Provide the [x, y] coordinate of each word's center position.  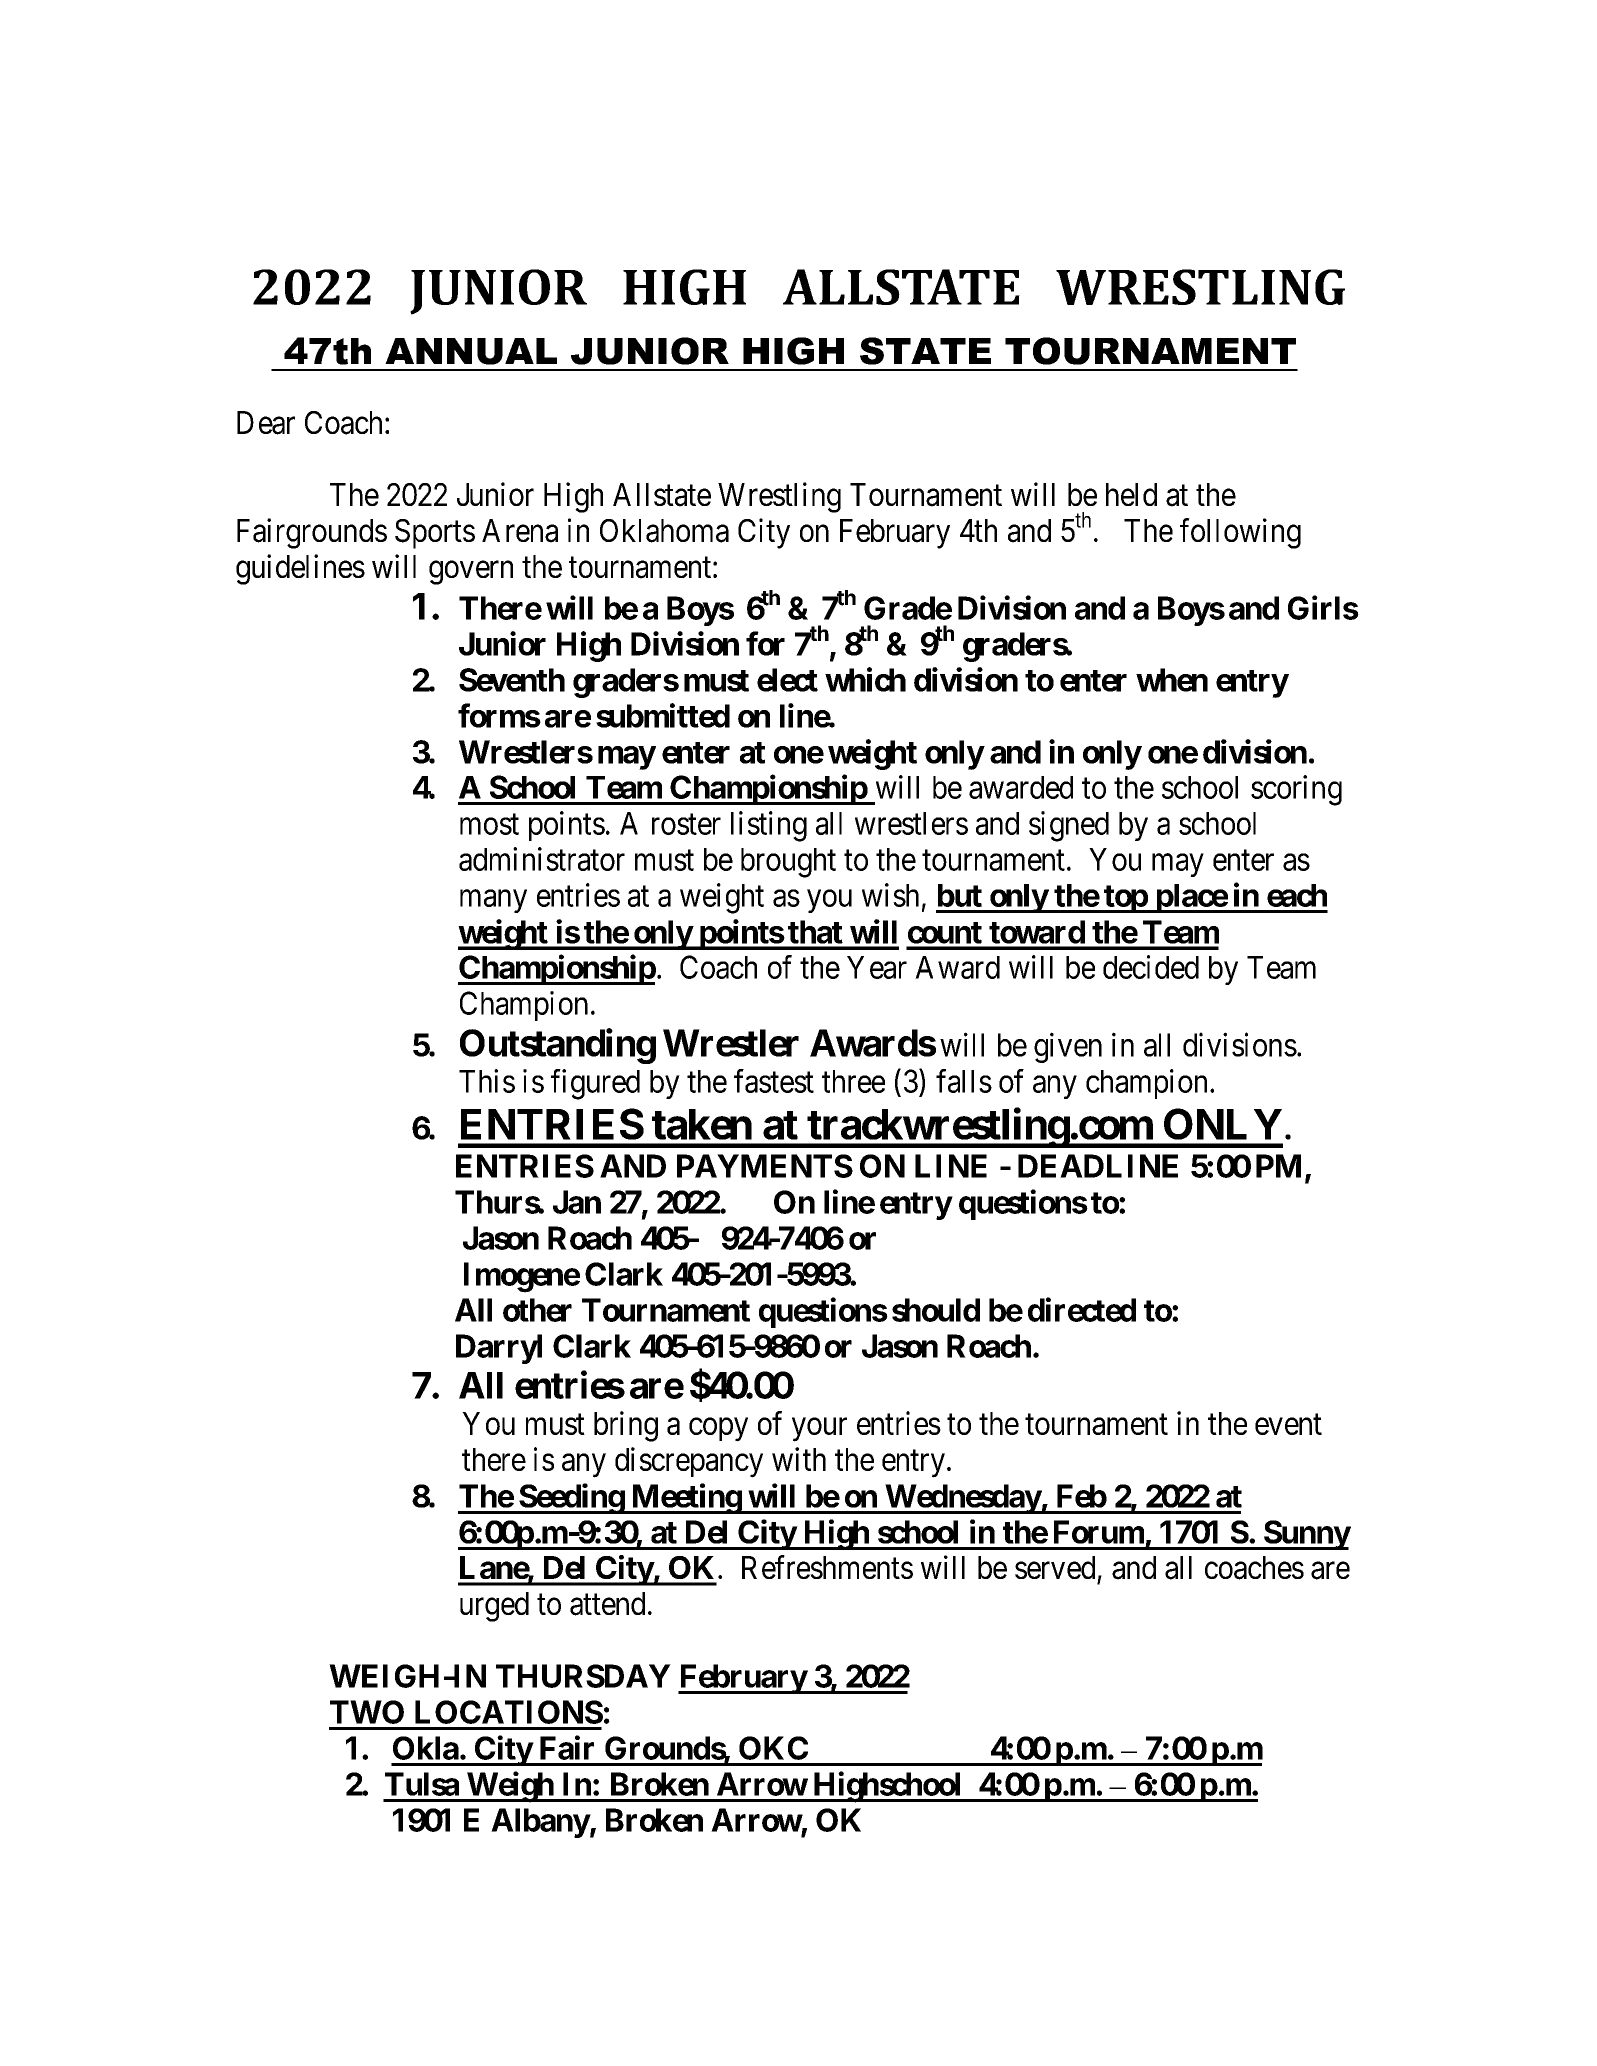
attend [607, 1604]
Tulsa [422, 1784]
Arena [520, 531]
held [1131, 494]
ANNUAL [471, 351]
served [1055, 1567]
